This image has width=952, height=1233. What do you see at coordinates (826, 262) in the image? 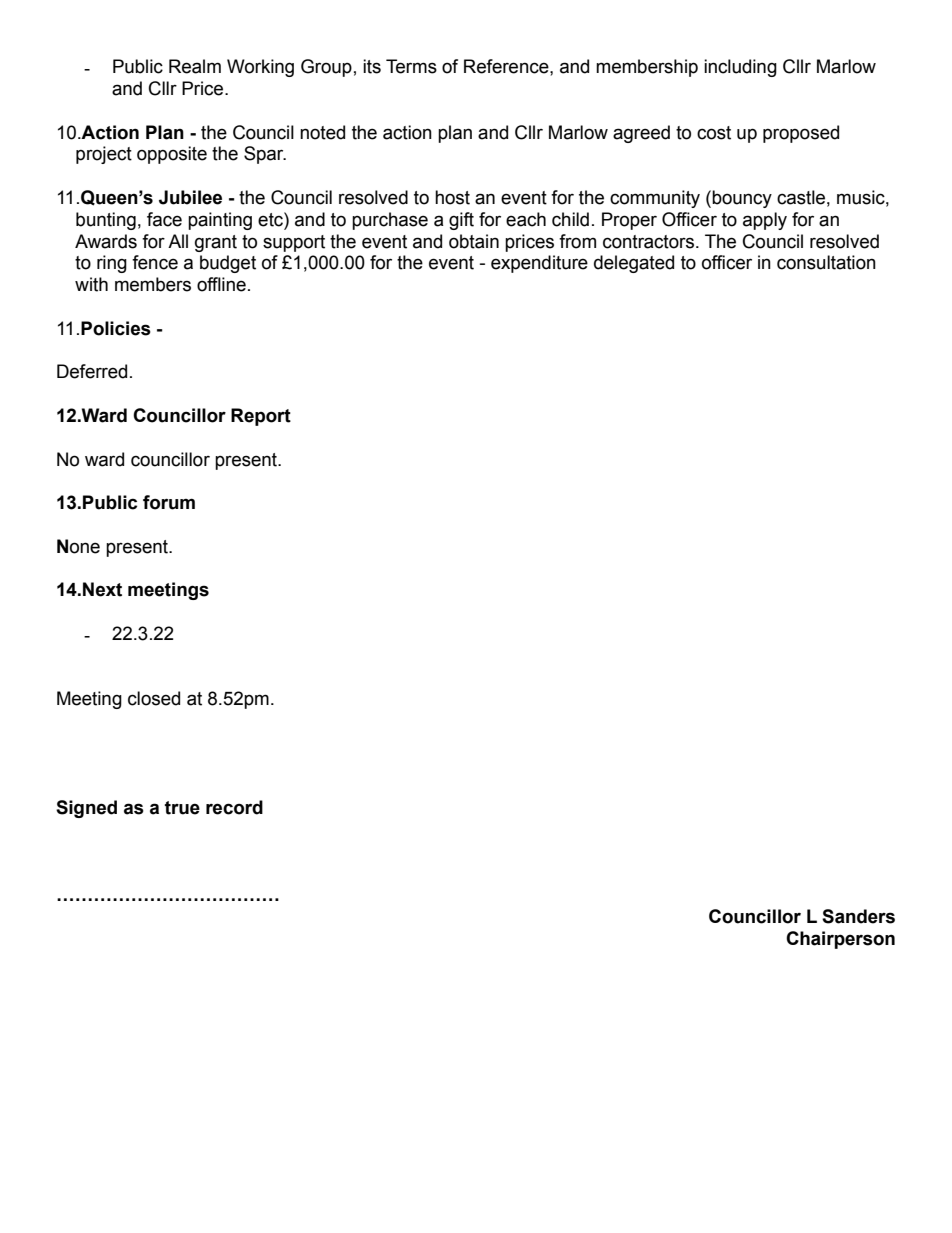
I see `consultation` at bounding box center [826, 262].
